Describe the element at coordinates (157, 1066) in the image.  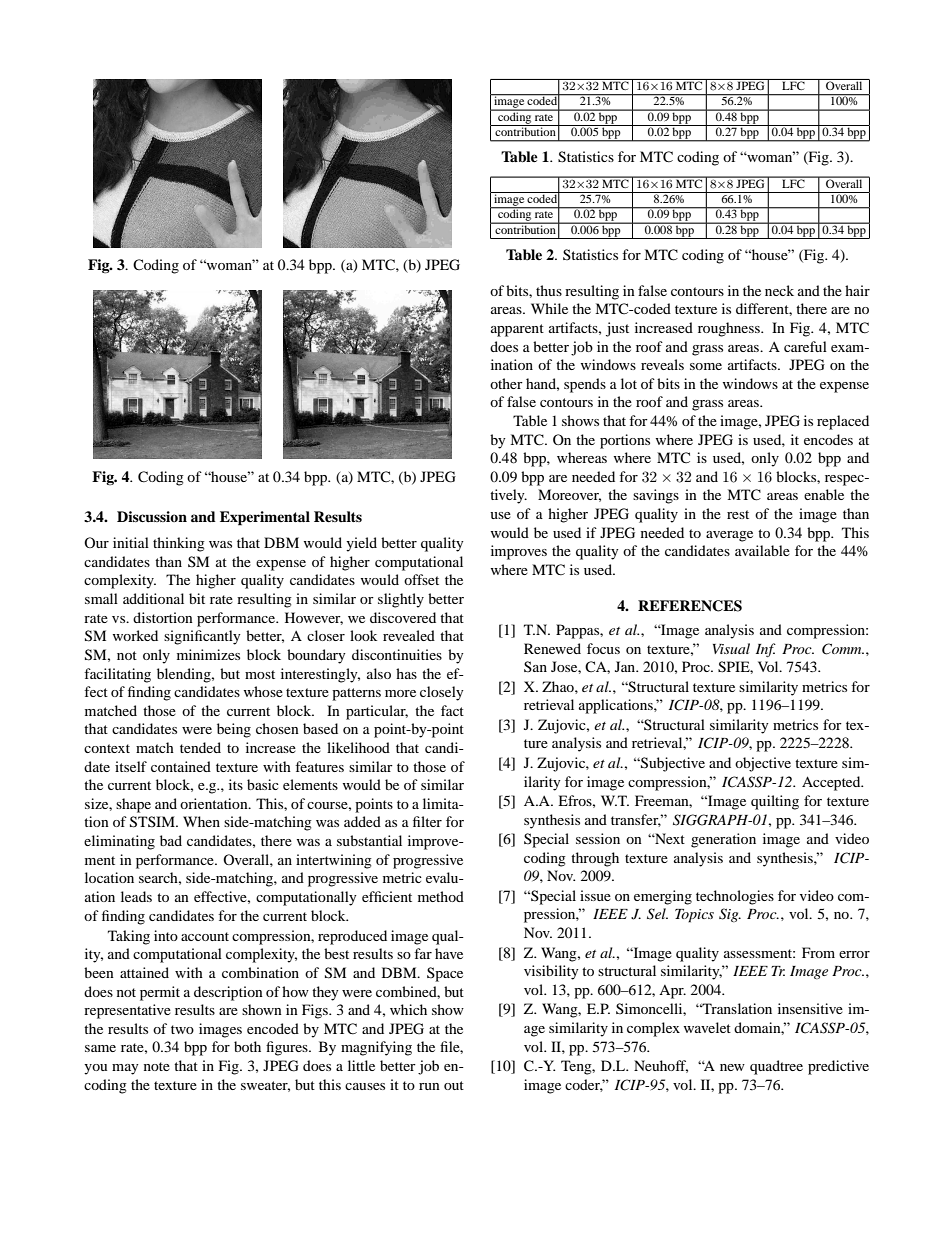
I see `note` at that location.
